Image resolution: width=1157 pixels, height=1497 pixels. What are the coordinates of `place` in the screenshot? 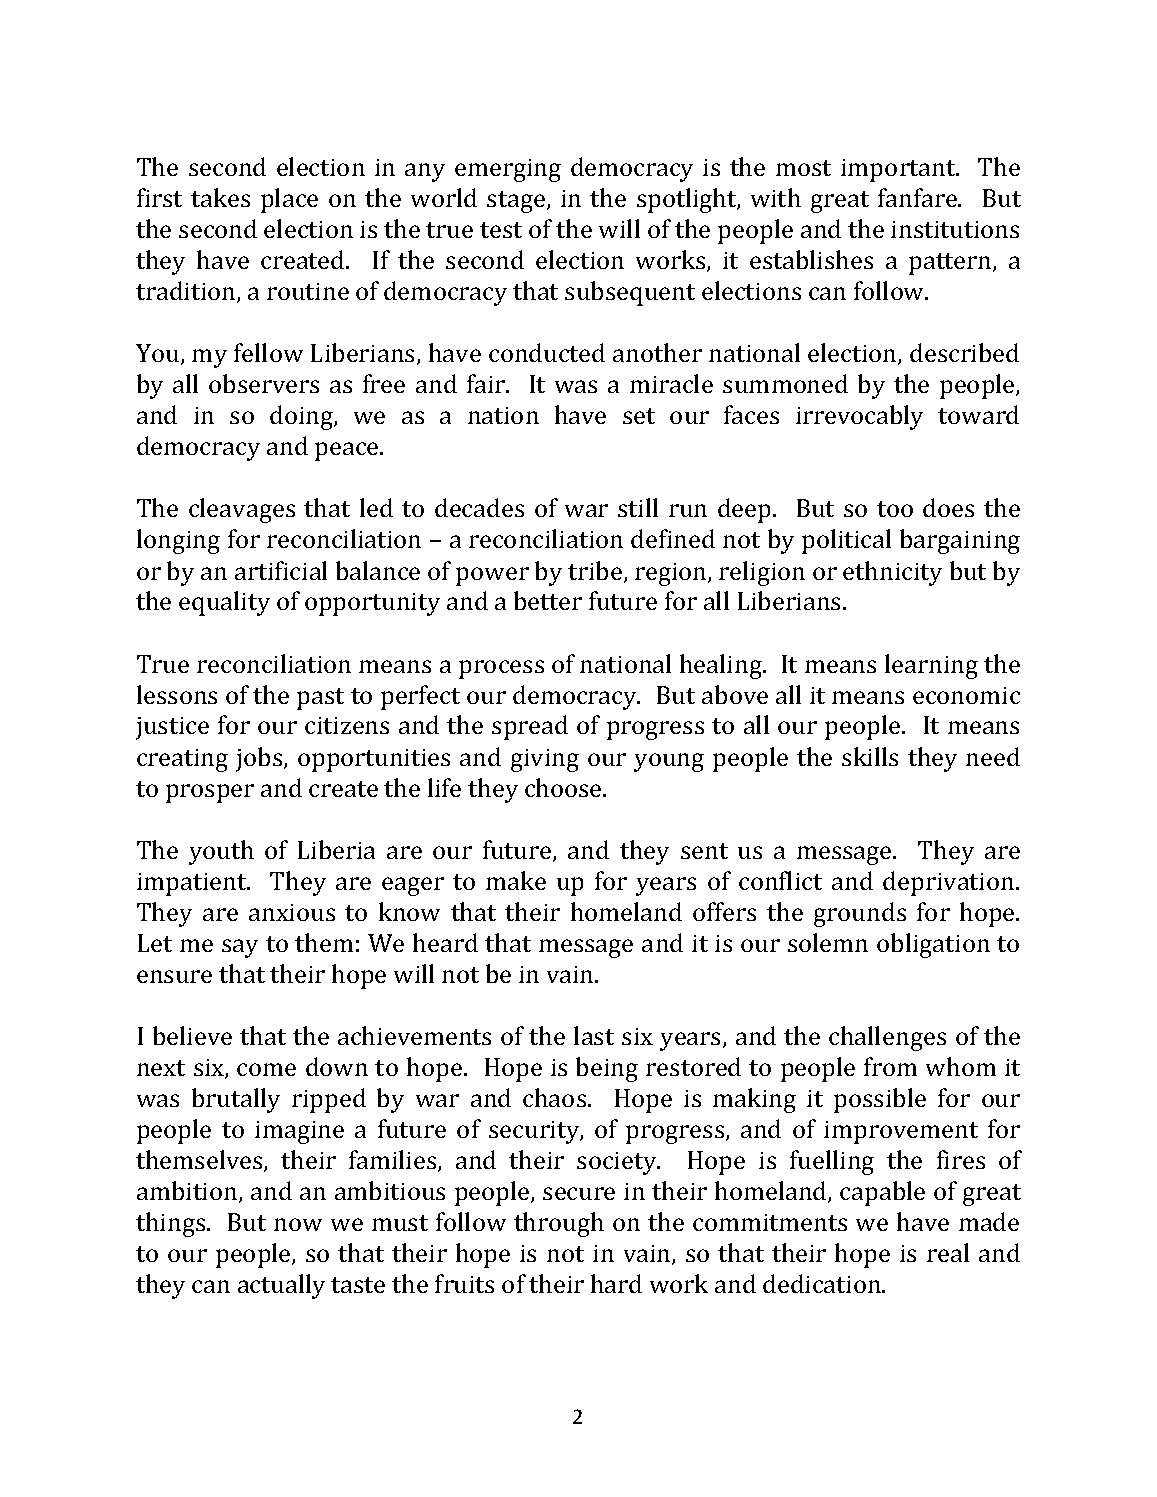 It's located at (289, 200).
